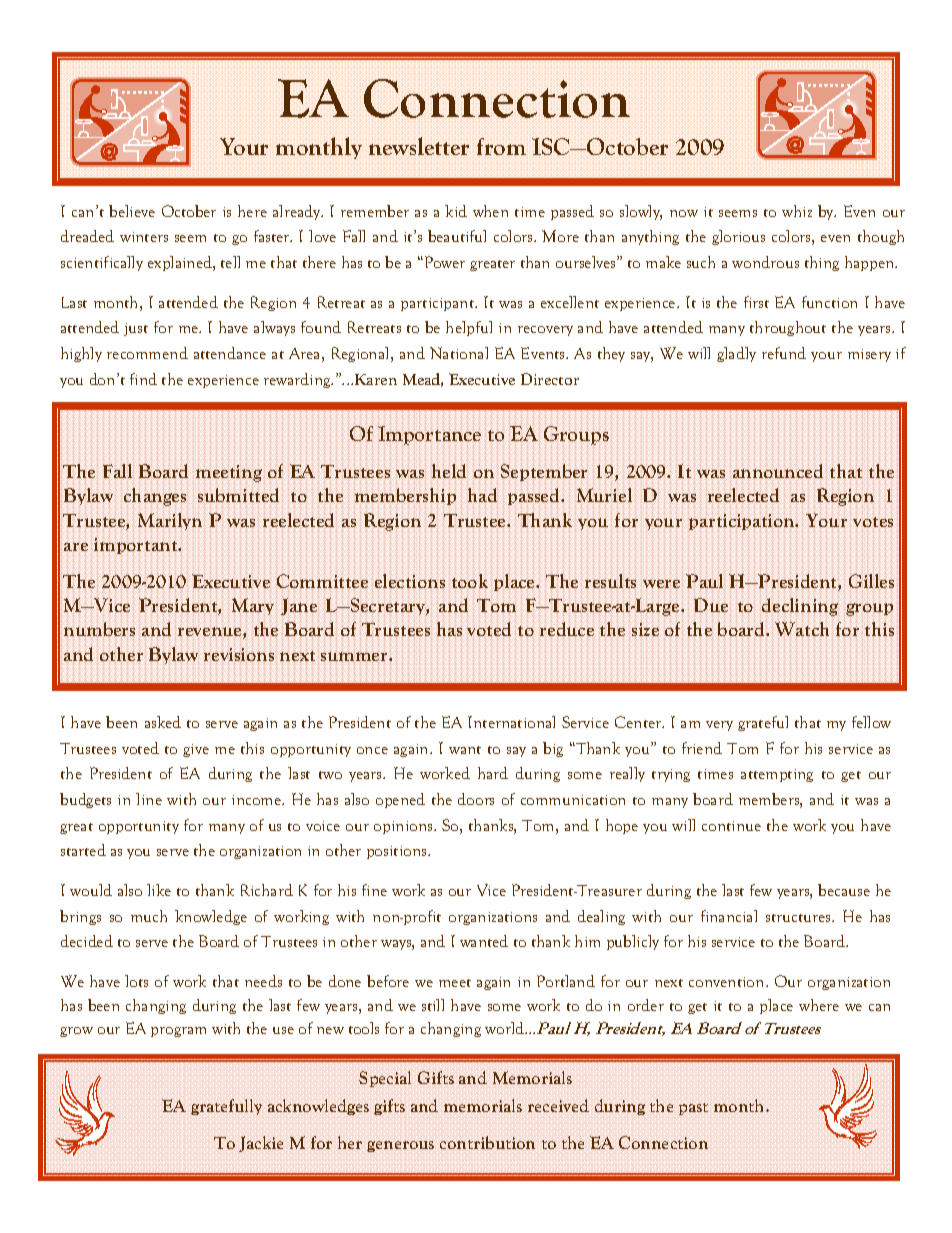 The width and height of the page is (952, 1233). What do you see at coordinates (802, 629) in the page?
I see `Watch` at bounding box center [802, 629].
